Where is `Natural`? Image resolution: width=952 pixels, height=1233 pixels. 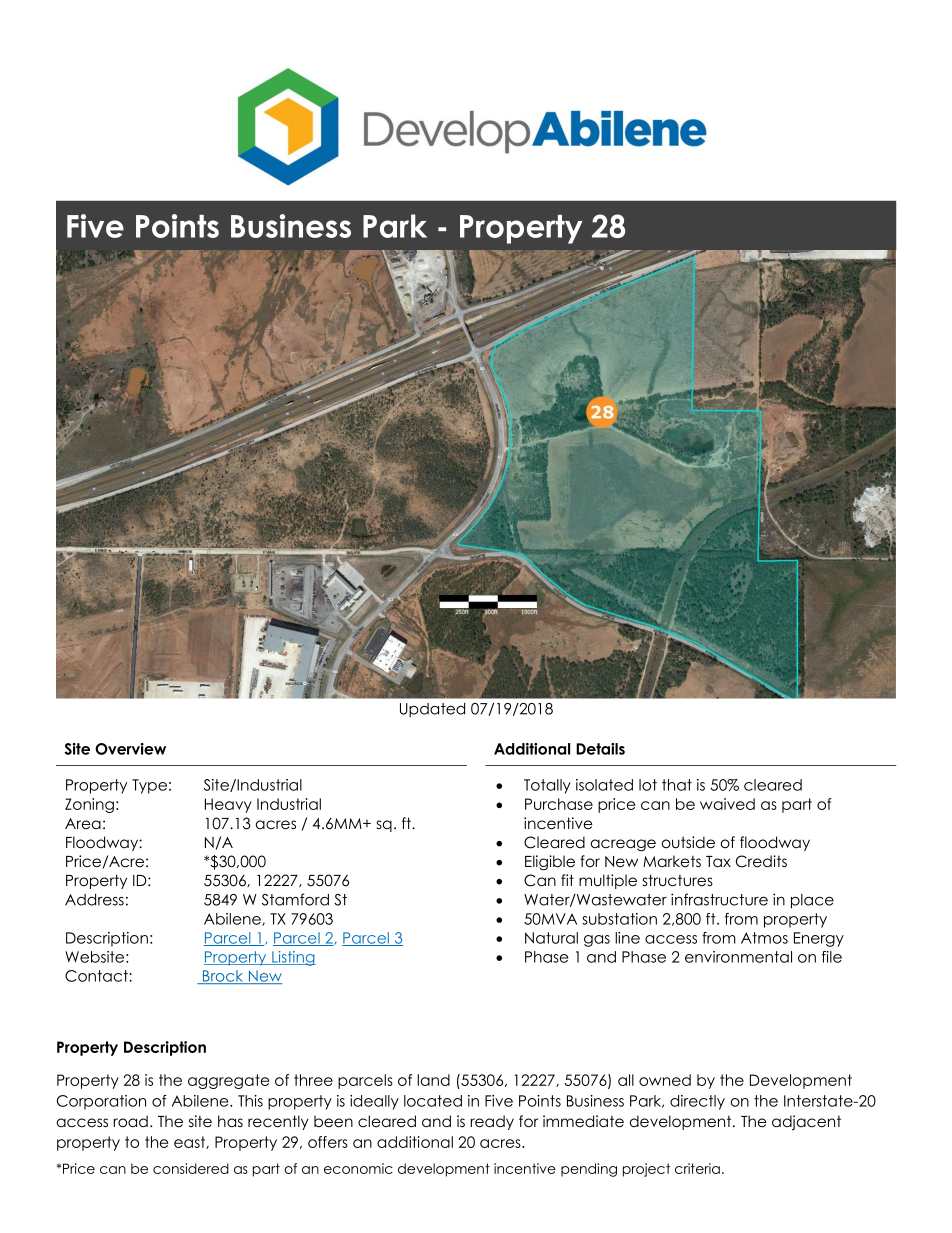 Natural is located at coordinates (551, 938).
